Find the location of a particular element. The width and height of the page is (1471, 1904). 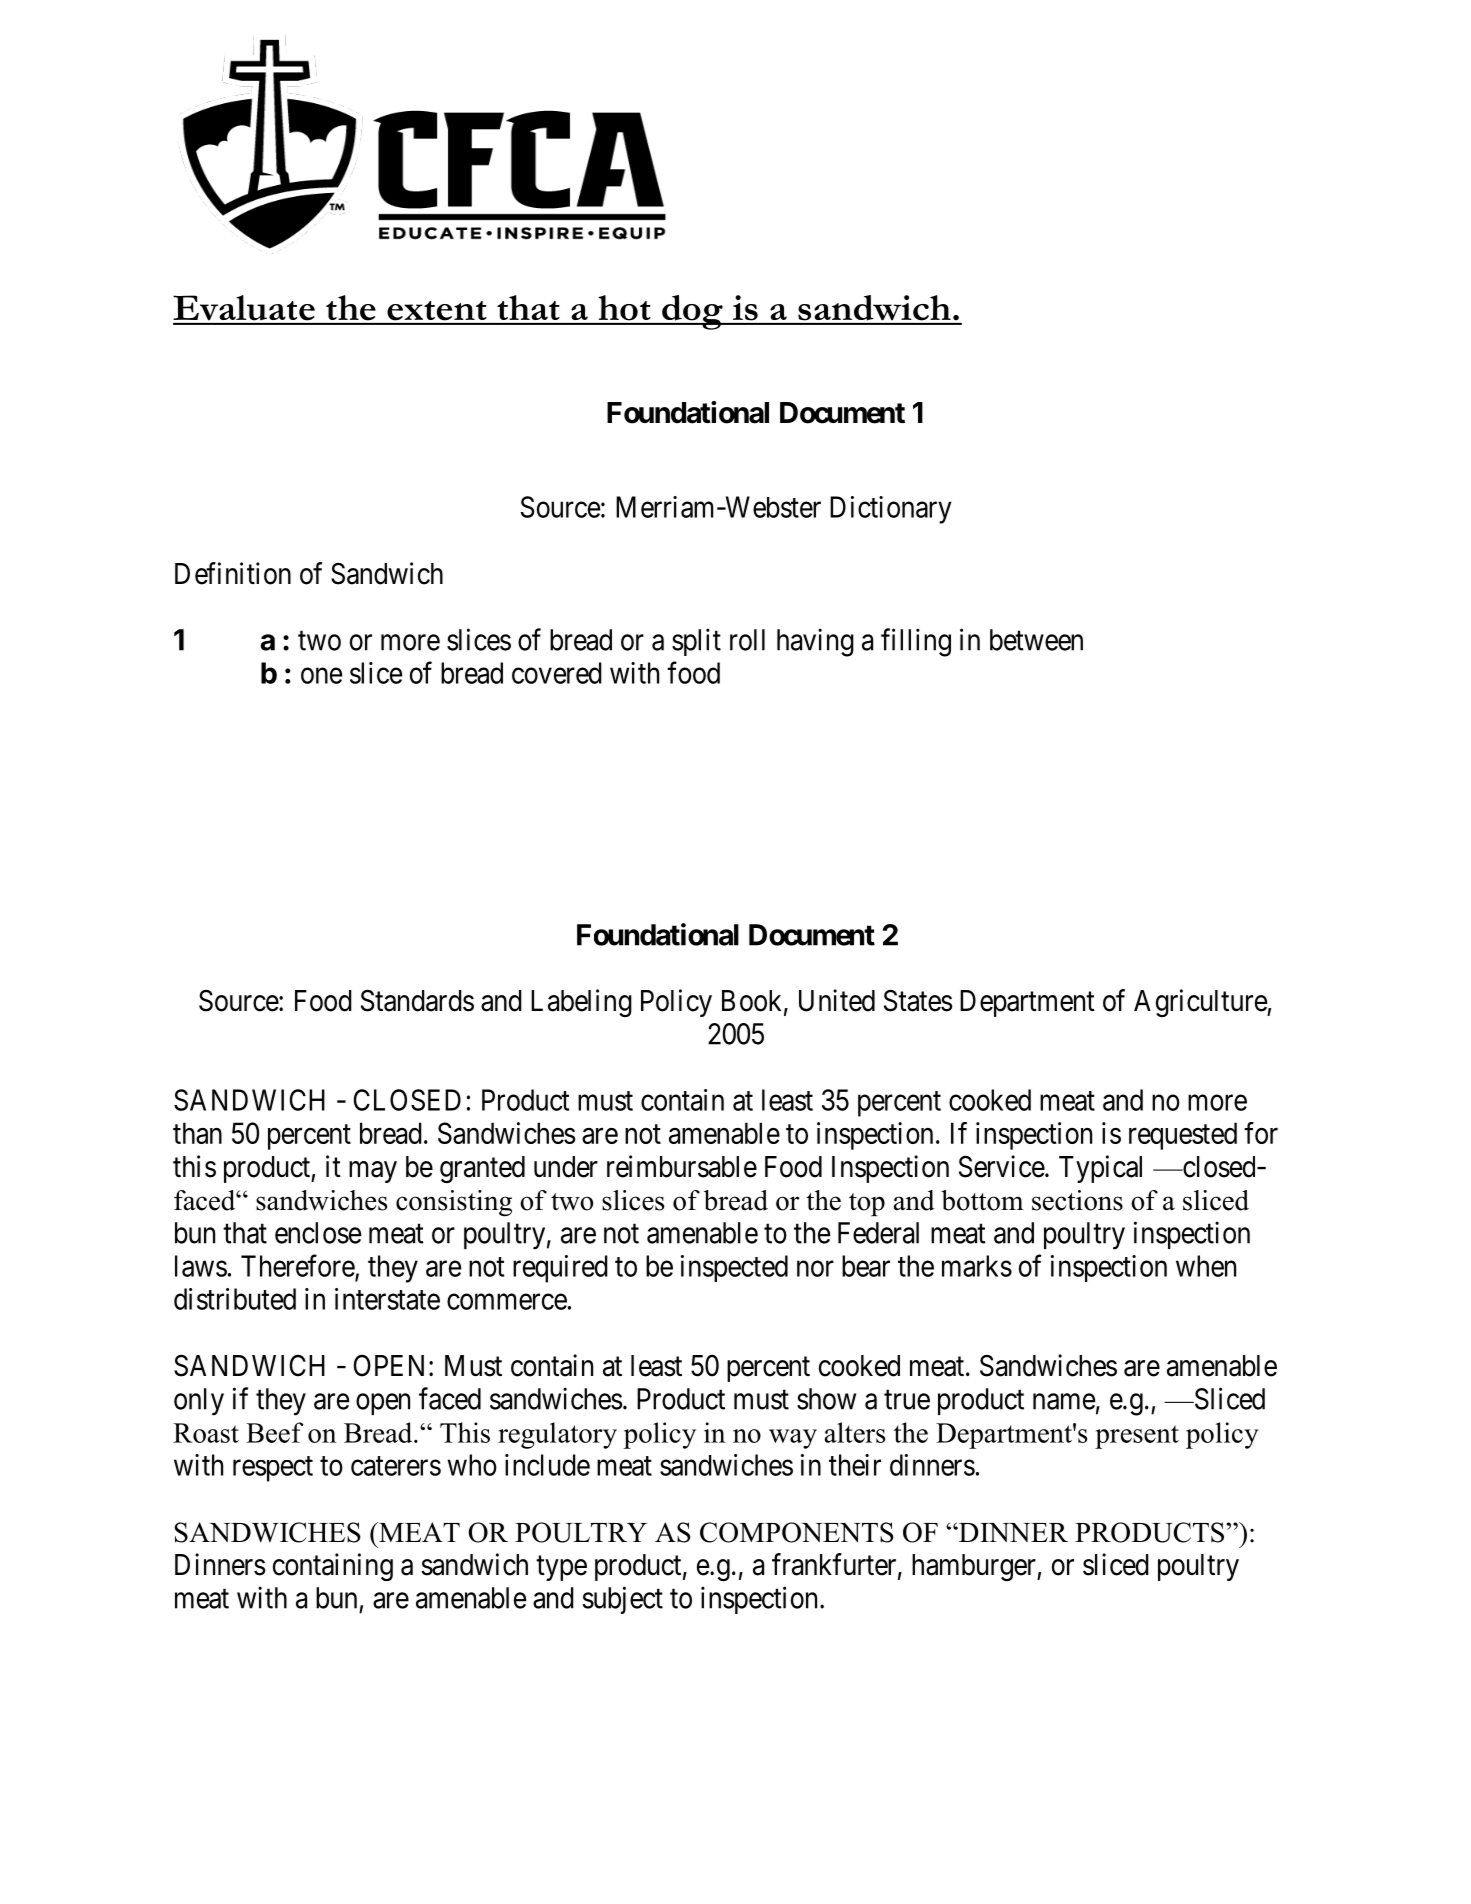

split is located at coordinates (696, 642).
